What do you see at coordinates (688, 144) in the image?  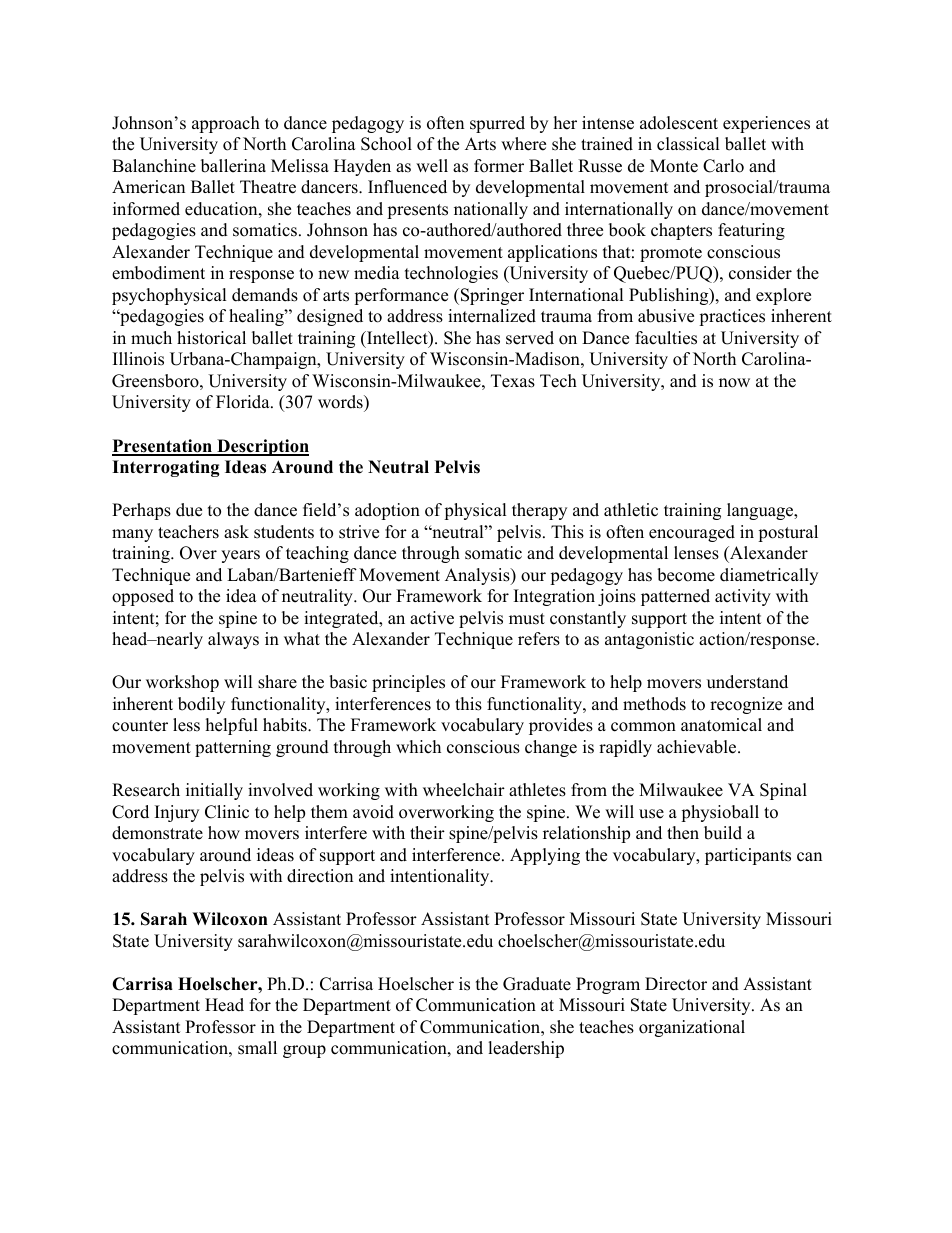 I see `classical` at bounding box center [688, 144].
